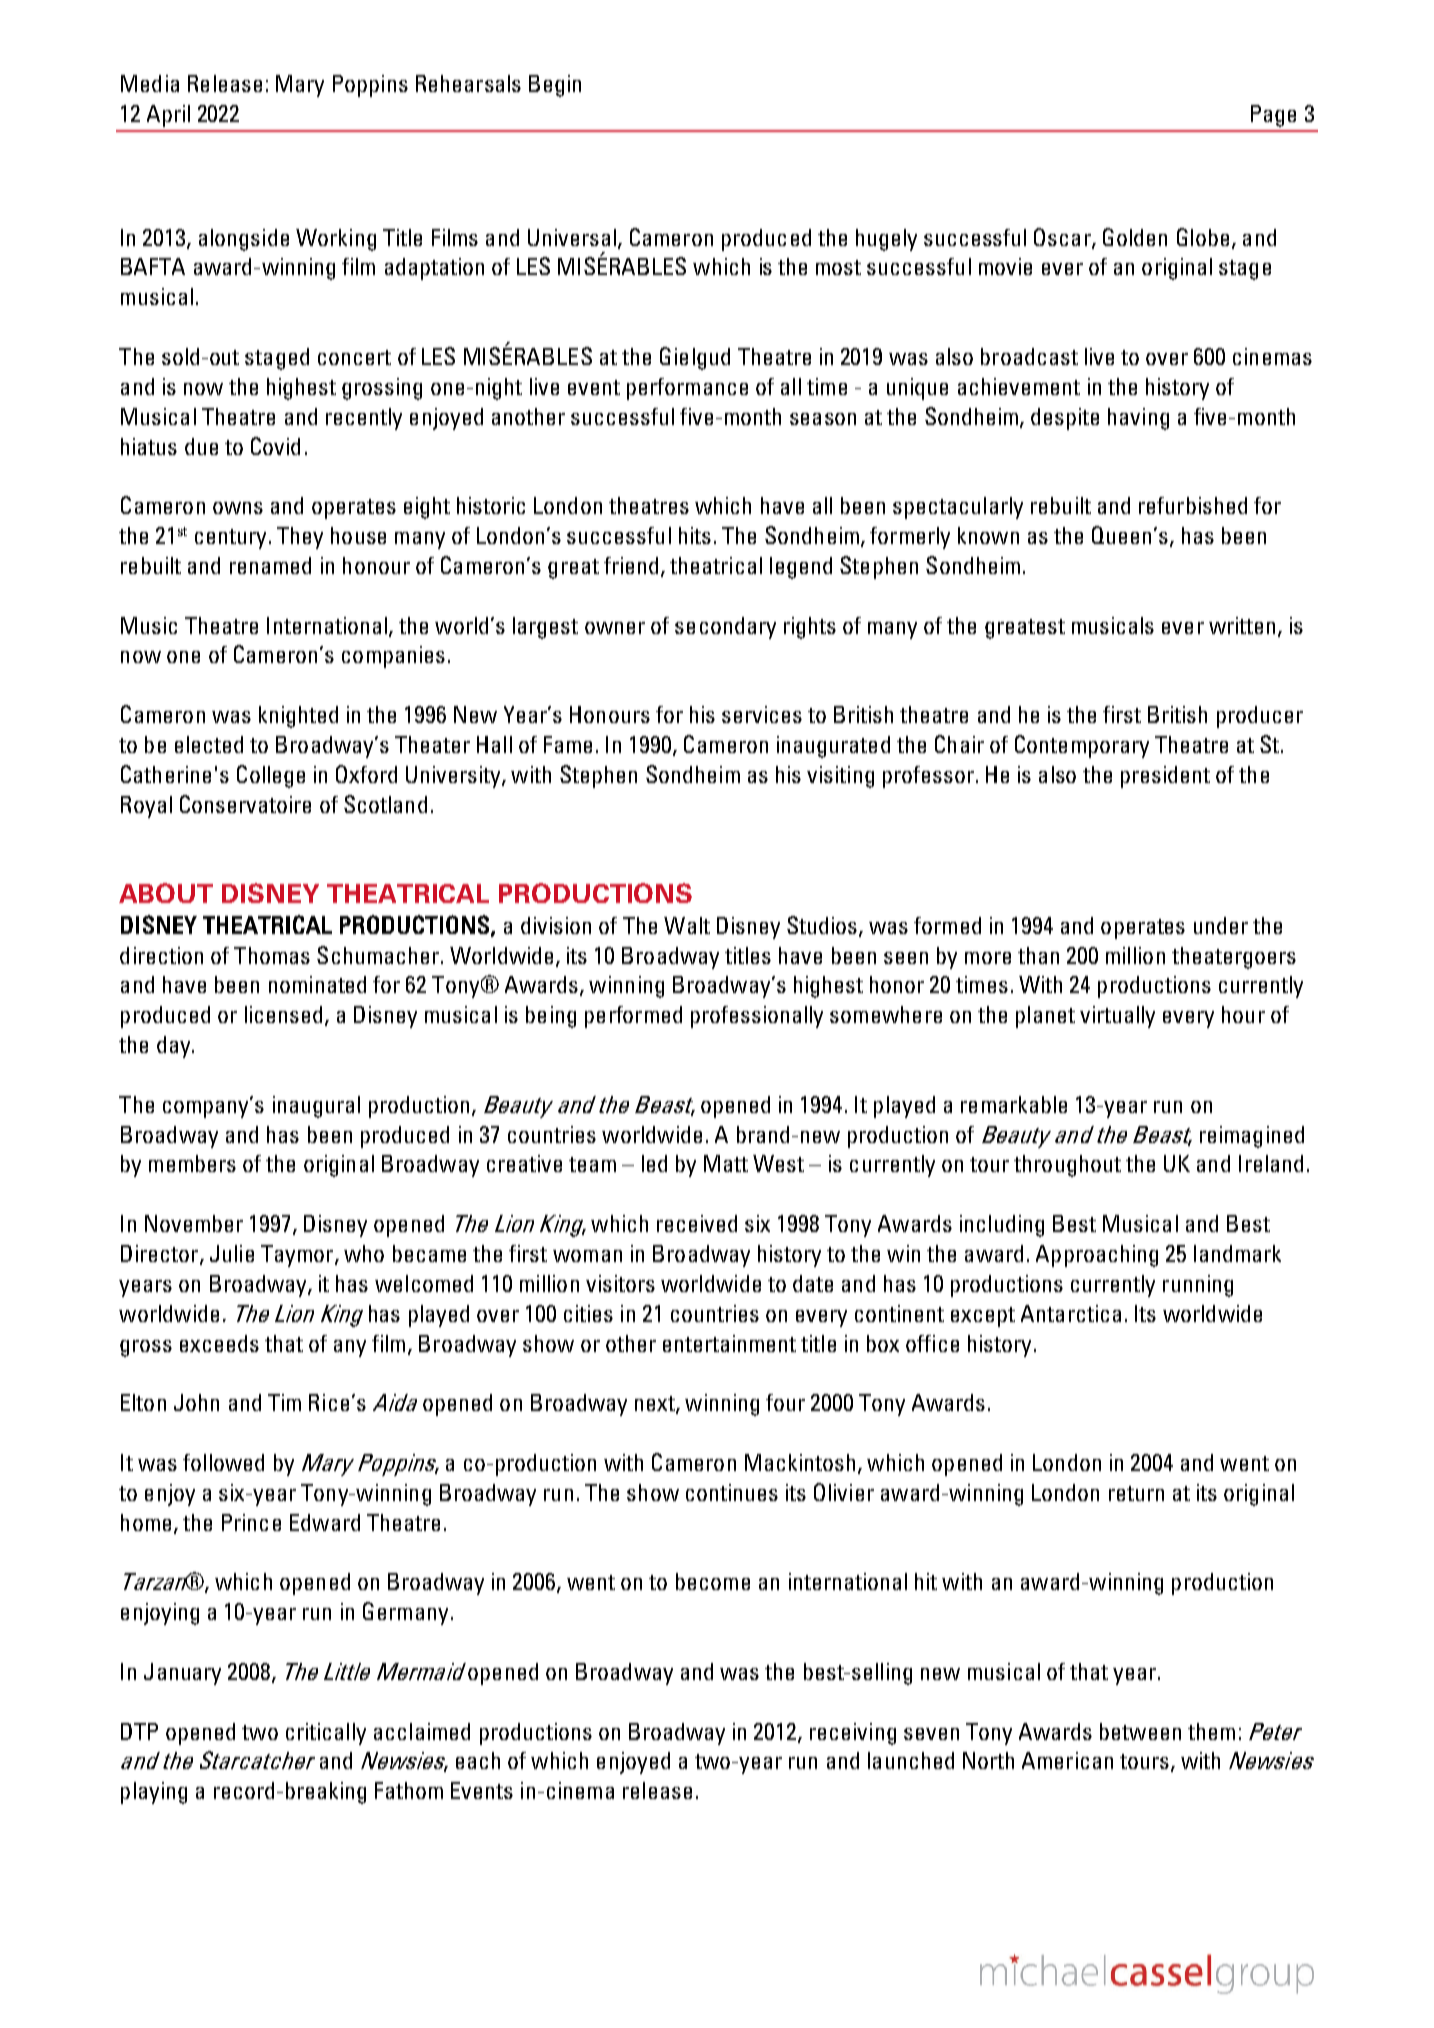 Image resolution: width=1434 pixels, height=2028 pixels. I want to click on Walt, so click(687, 925).
